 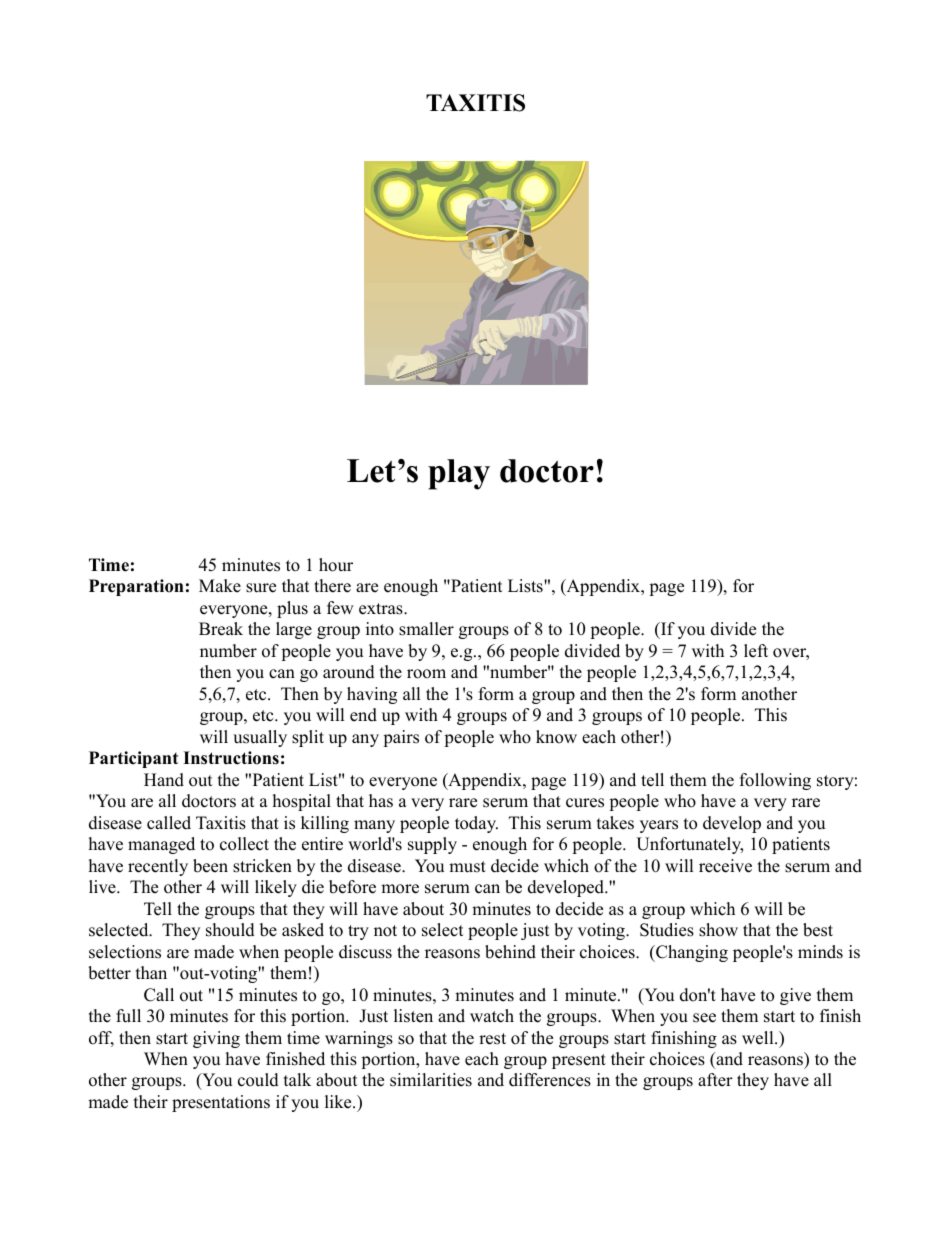 I want to click on play, so click(x=459, y=474).
